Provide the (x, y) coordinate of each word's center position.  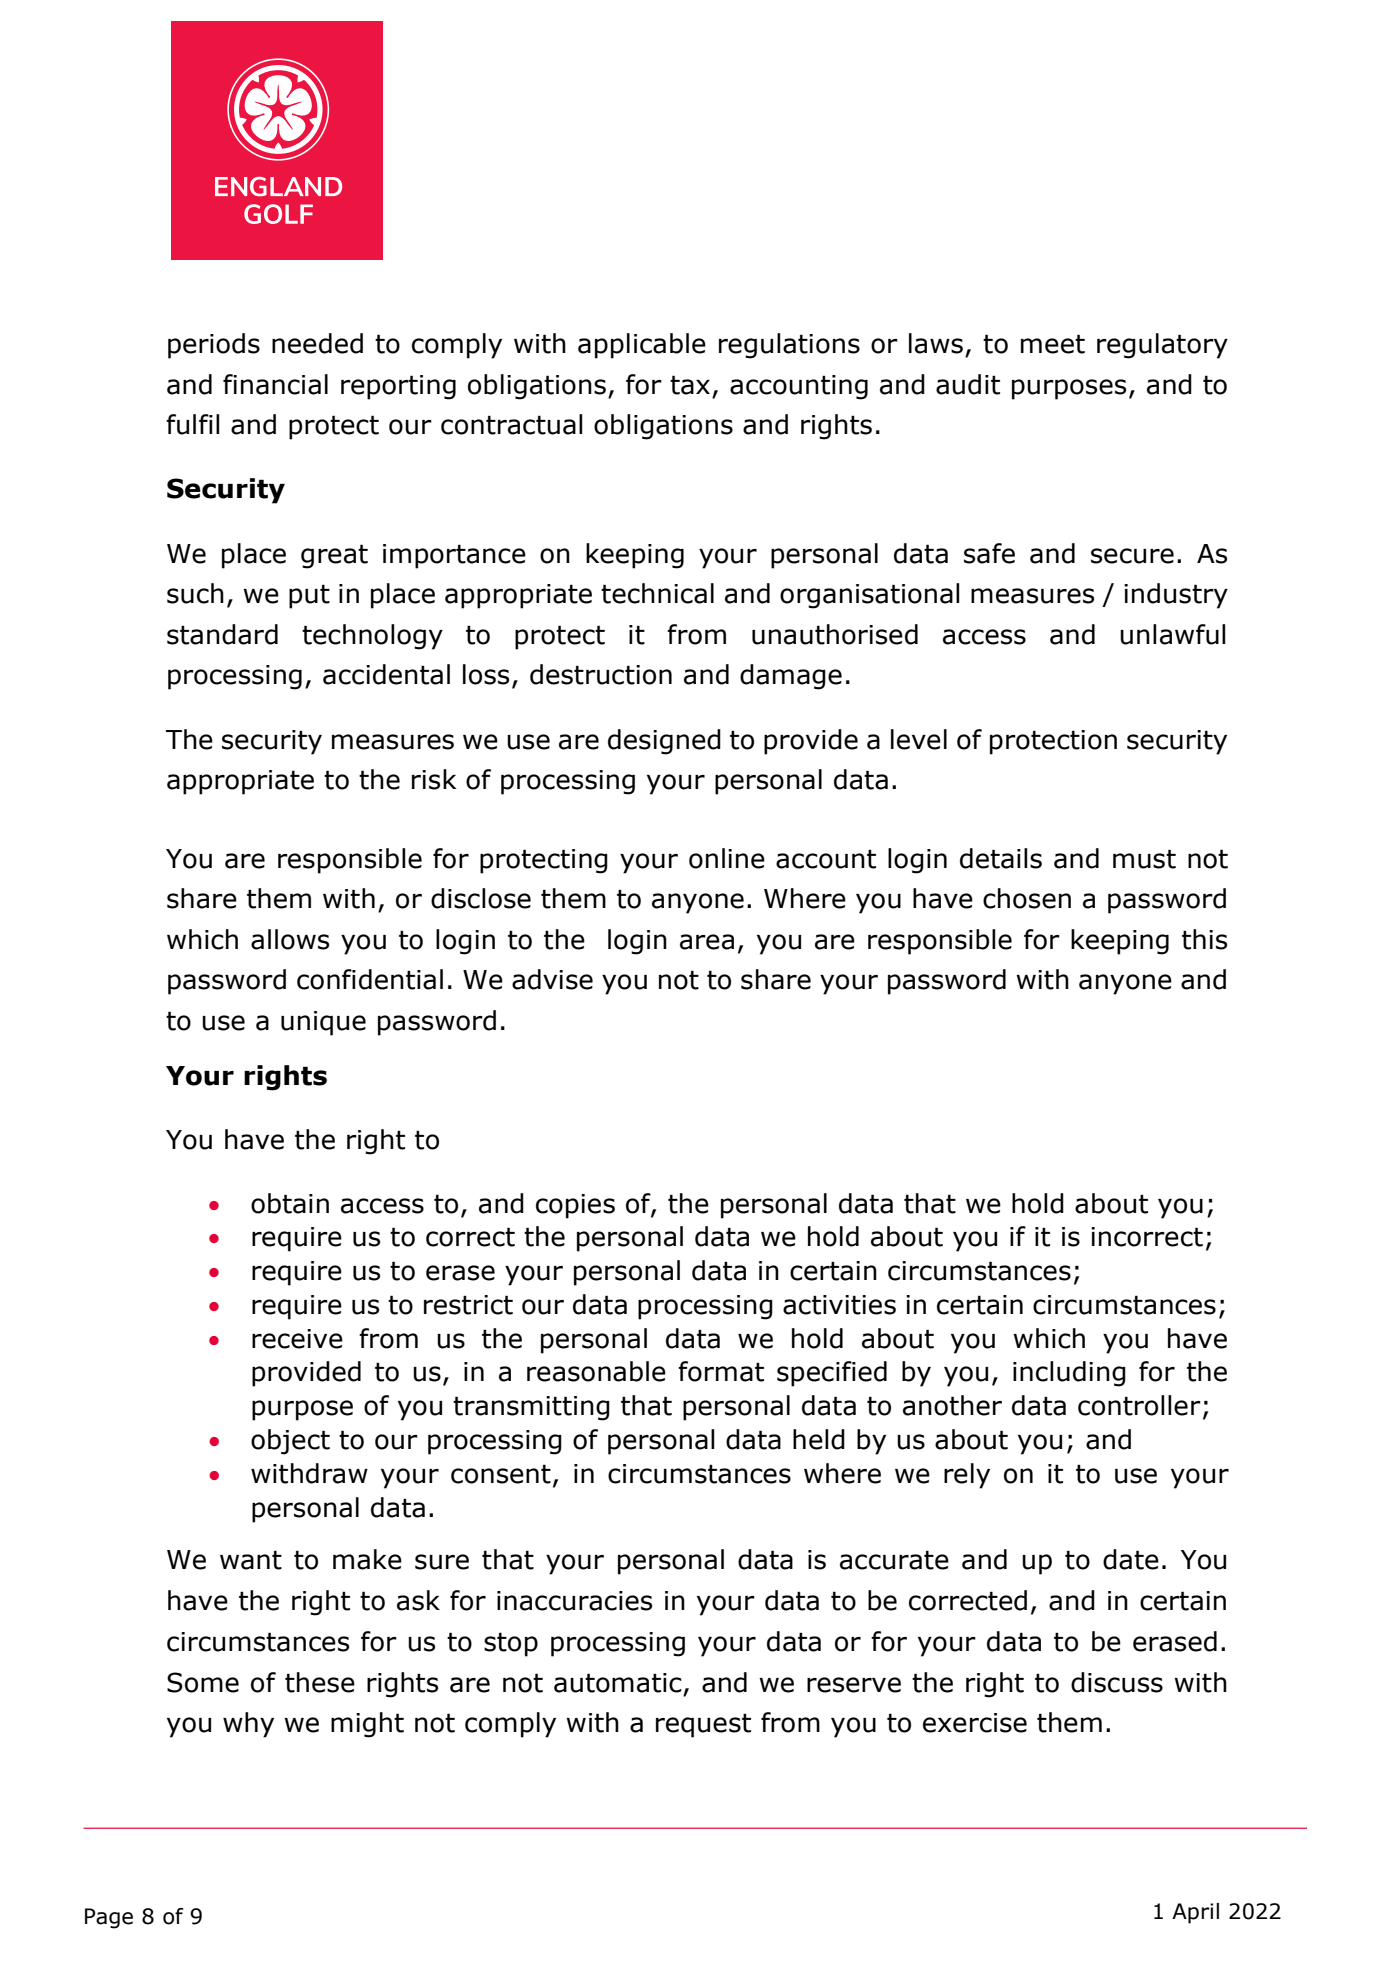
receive (297, 1339)
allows (290, 939)
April (1195, 1913)
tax (690, 385)
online (727, 858)
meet (1053, 344)
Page (109, 1918)
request (703, 1725)
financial (275, 384)
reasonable (596, 1371)
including (1069, 1374)
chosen (1027, 898)
